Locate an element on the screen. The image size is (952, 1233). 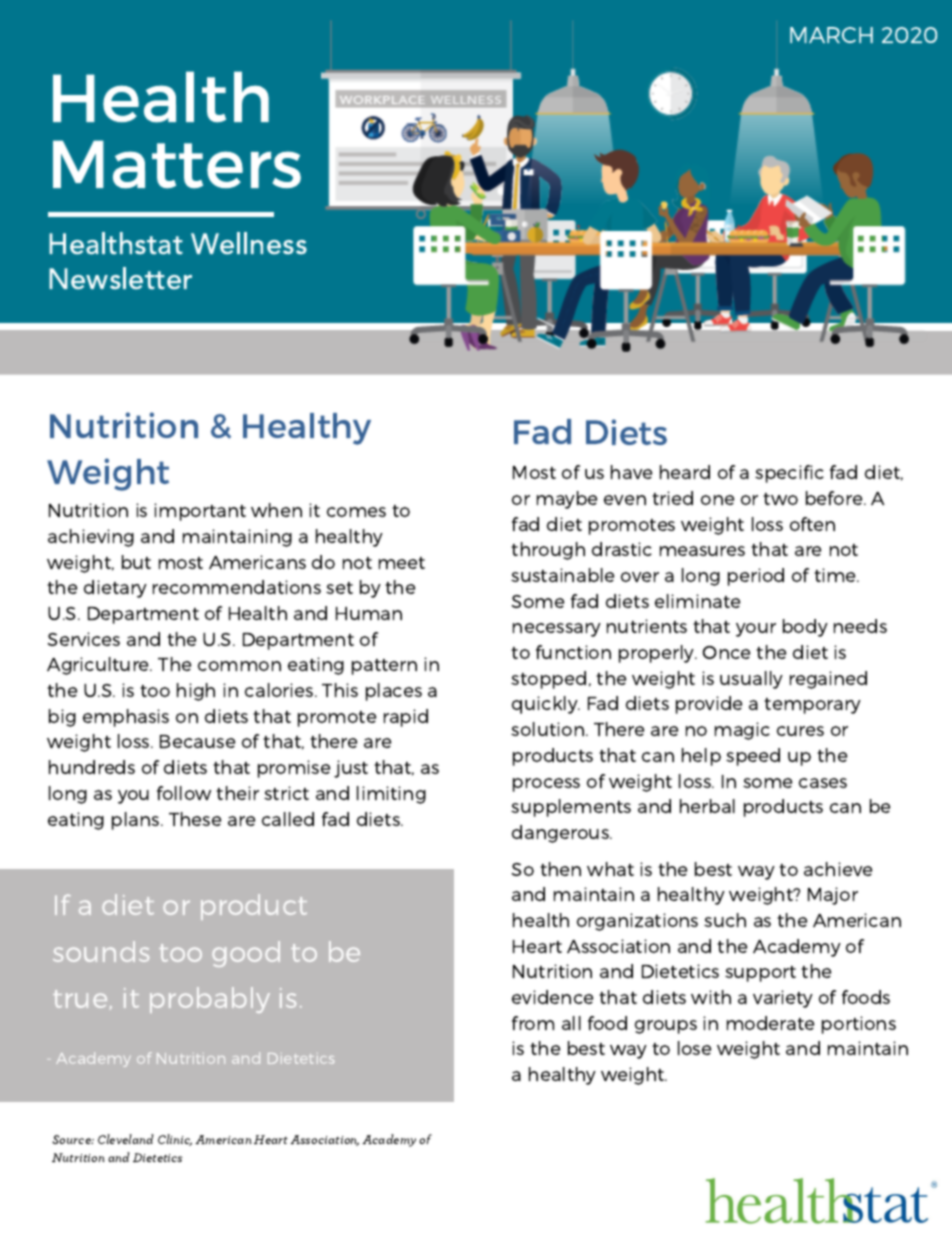
MARCH is located at coordinates (831, 35).
